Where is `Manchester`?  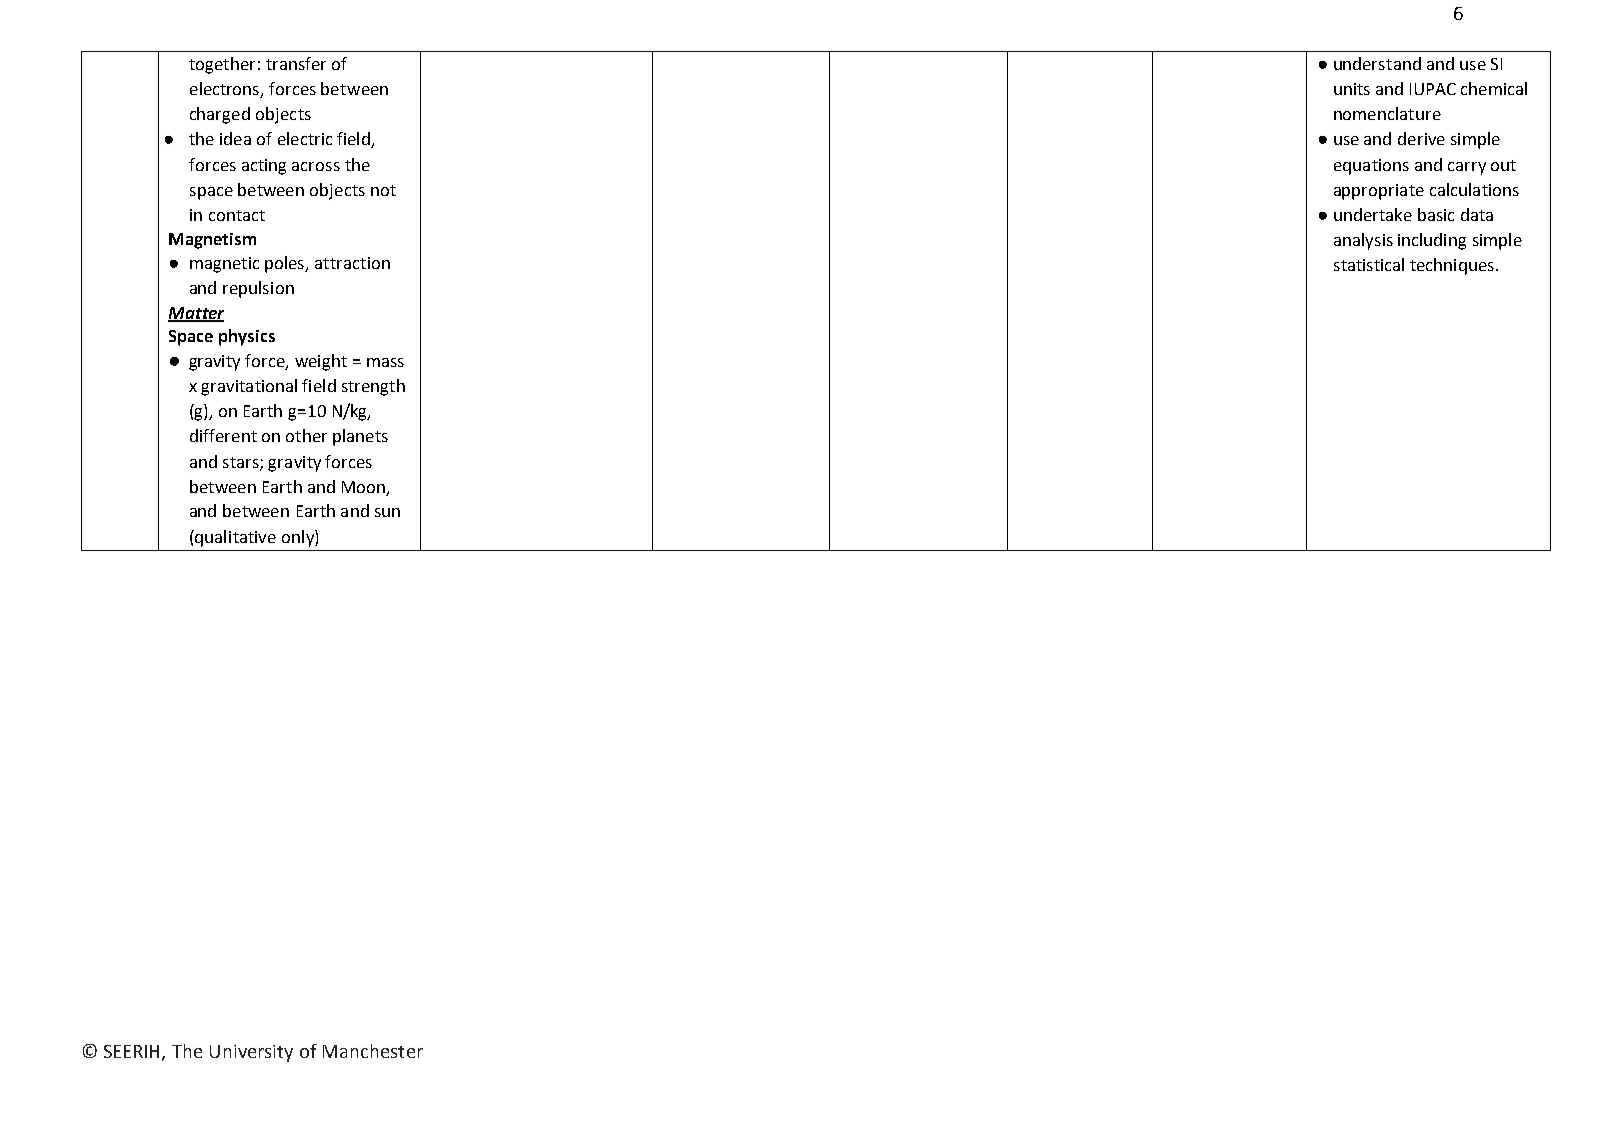
Manchester is located at coordinates (373, 1051).
